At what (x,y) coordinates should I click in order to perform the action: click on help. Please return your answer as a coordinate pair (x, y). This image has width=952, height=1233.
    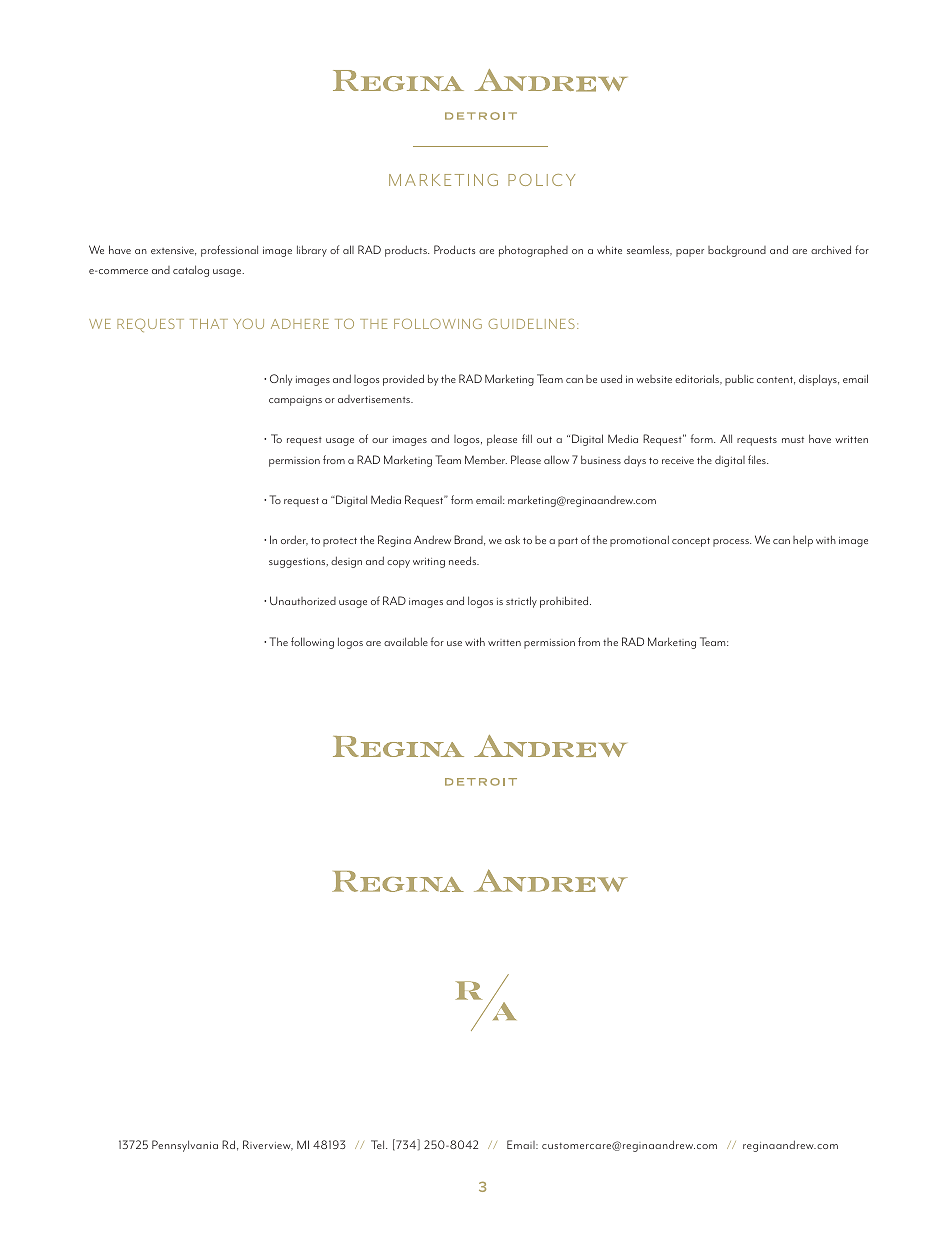
    Looking at the image, I should click on (803, 541).
